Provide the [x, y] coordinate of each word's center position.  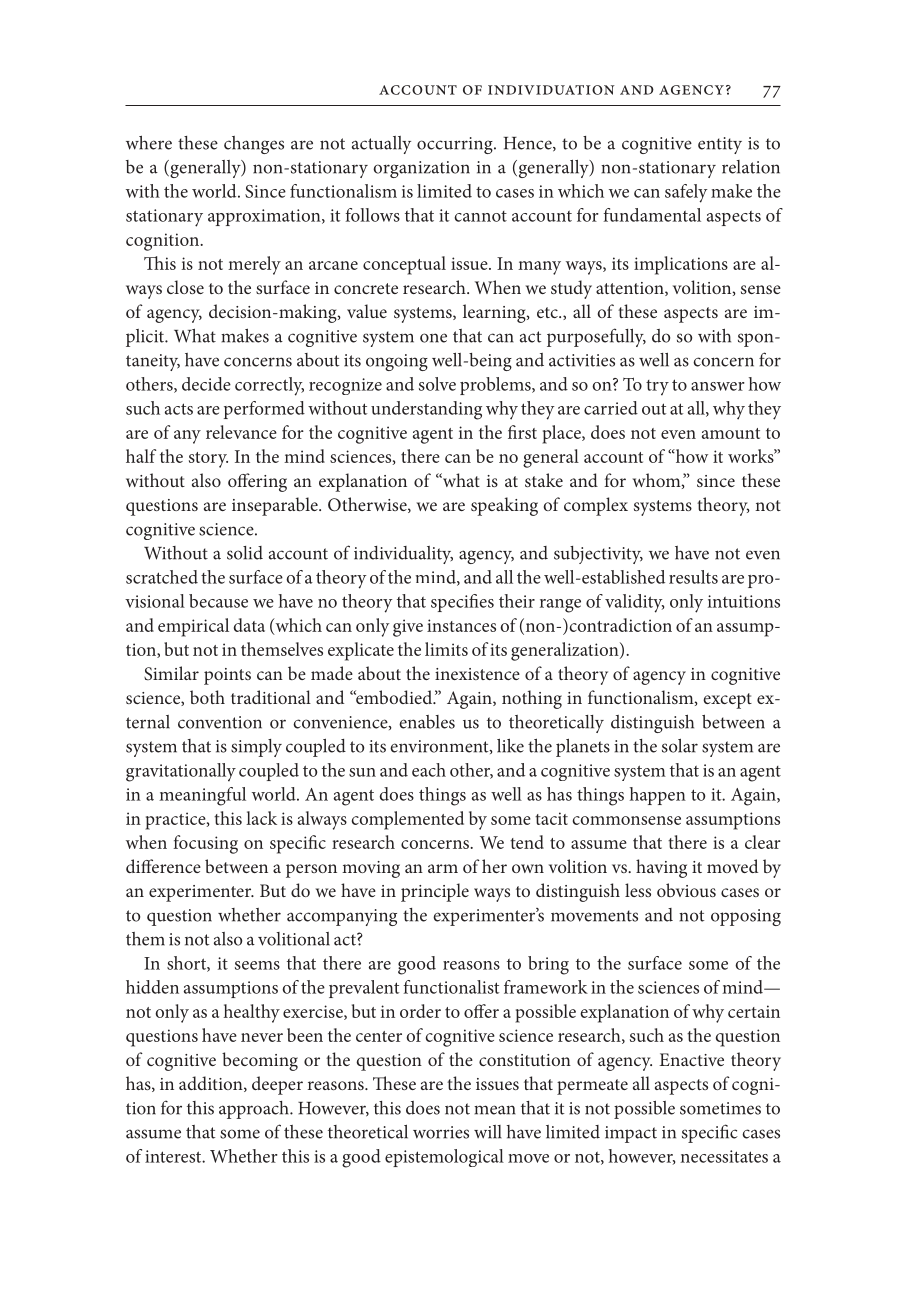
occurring [456, 145]
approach [255, 1110]
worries [441, 1132]
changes [254, 145]
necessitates [724, 1156]
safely [686, 193]
